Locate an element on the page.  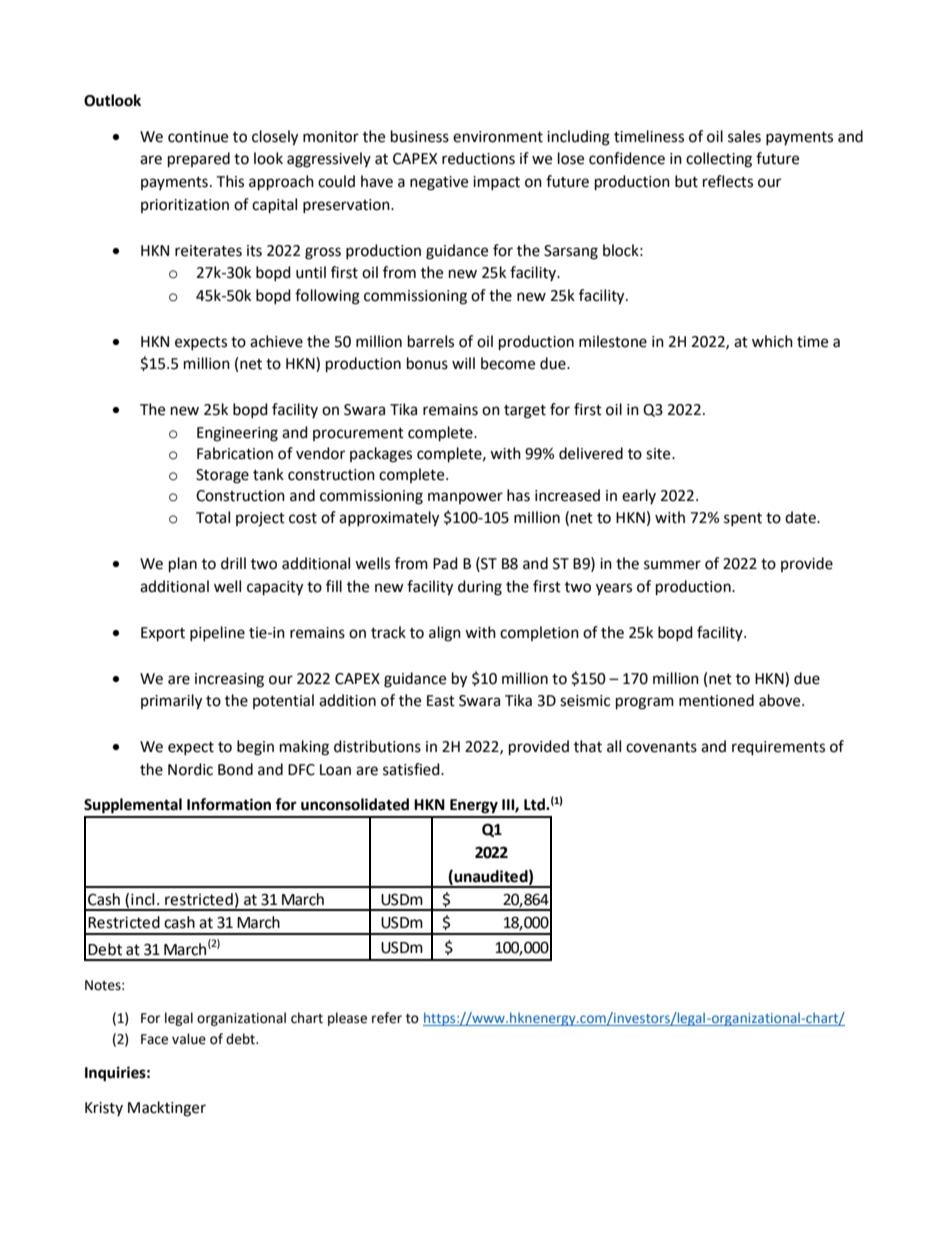
prepared is located at coordinates (199, 160).
